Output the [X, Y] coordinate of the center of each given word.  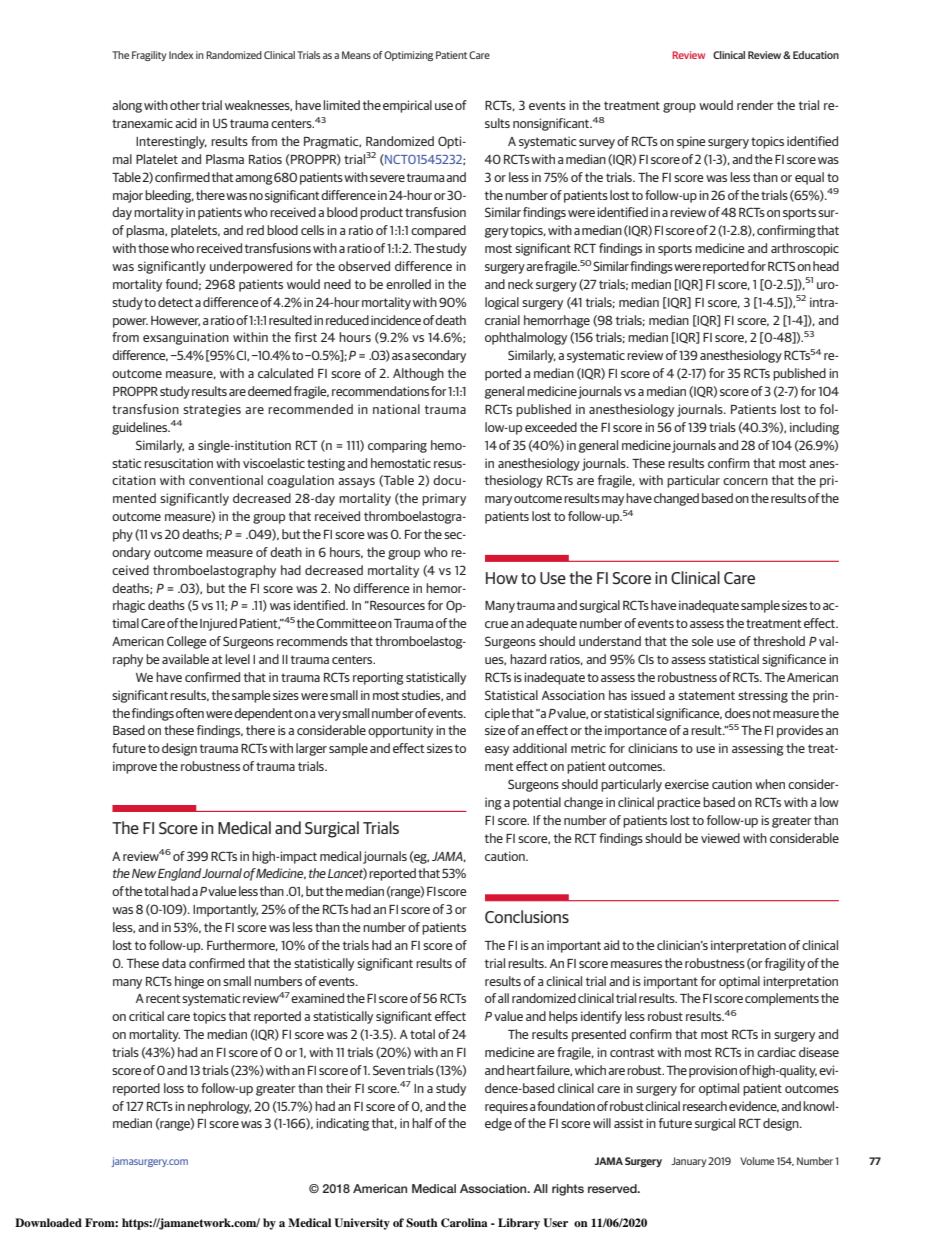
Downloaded [48, 1222]
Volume [757, 1161]
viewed [720, 838]
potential [537, 803]
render [755, 105]
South [422, 1223]
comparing [397, 446]
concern [745, 481]
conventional [226, 480]
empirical [407, 106]
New [144, 873]
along [127, 106]
